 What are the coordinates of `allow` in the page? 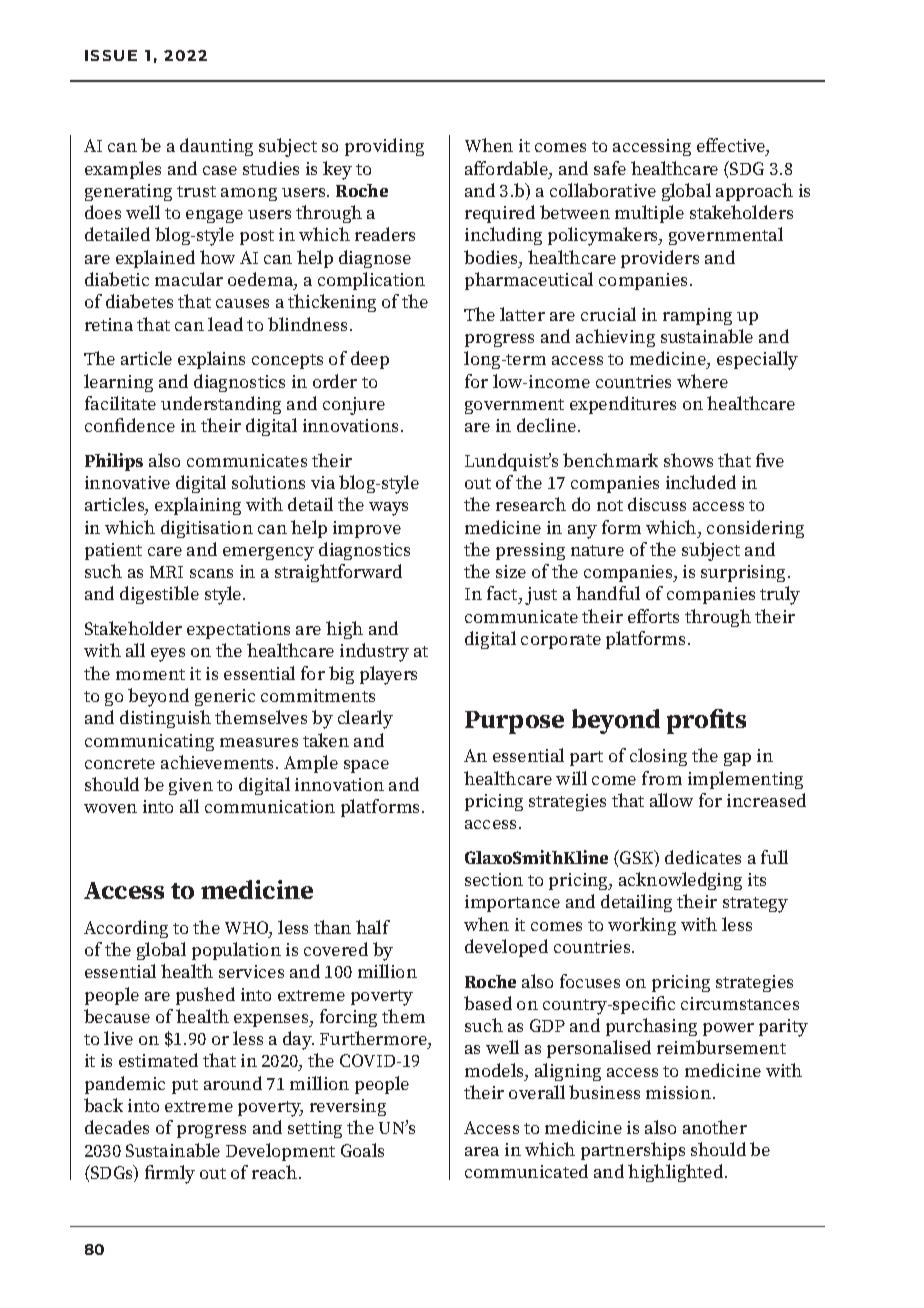 It's located at (671, 800).
